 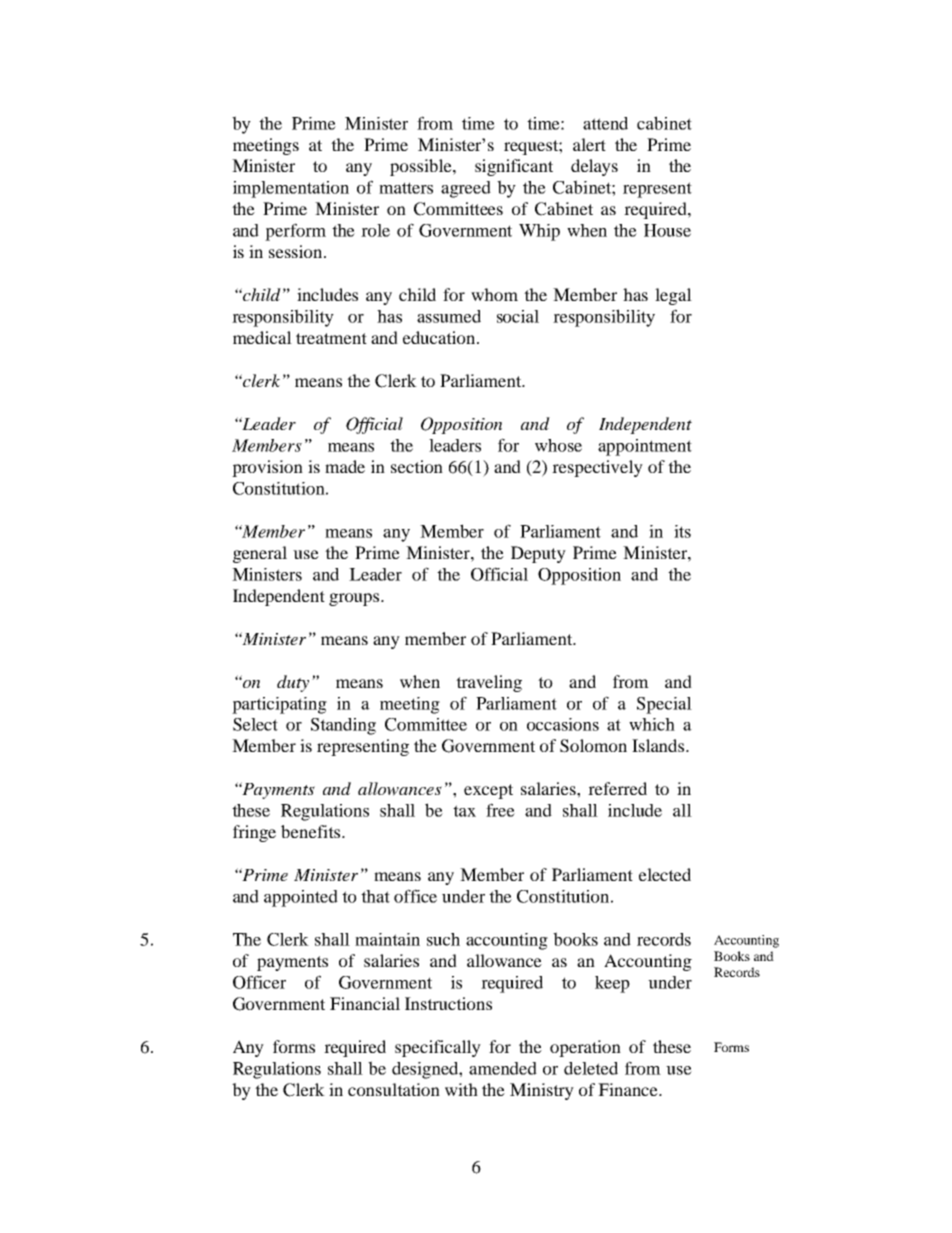 What do you see at coordinates (629, 1089) in the document?
I see `Finance` at bounding box center [629, 1089].
